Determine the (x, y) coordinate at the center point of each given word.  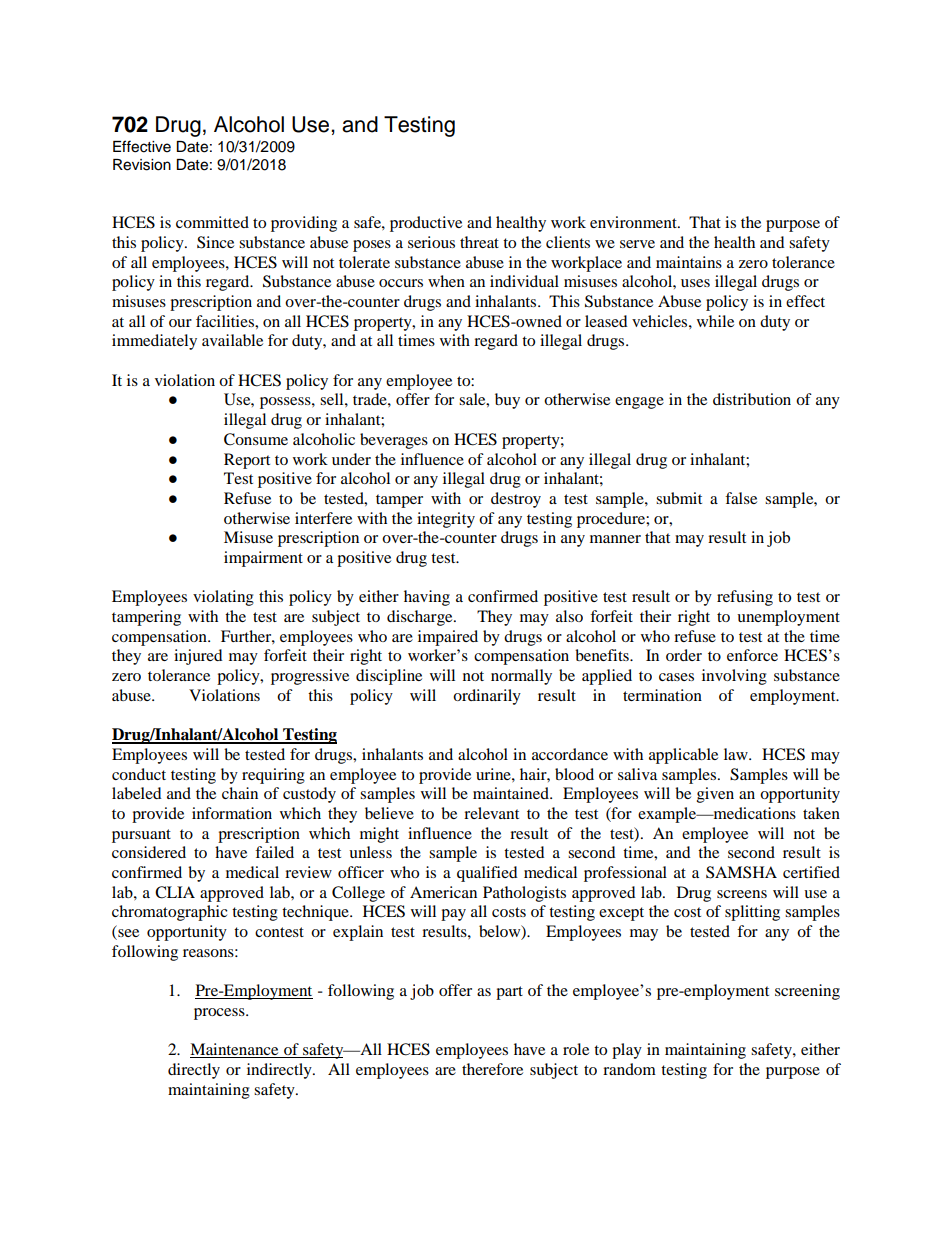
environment (634, 222)
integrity (446, 520)
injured (198, 657)
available (232, 340)
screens (742, 894)
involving (734, 677)
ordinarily (487, 697)
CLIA (175, 892)
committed (212, 222)
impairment (263, 559)
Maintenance (235, 1050)
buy (507, 401)
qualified (487, 874)
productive (426, 224)
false (741, 498)
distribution (752, 399)
